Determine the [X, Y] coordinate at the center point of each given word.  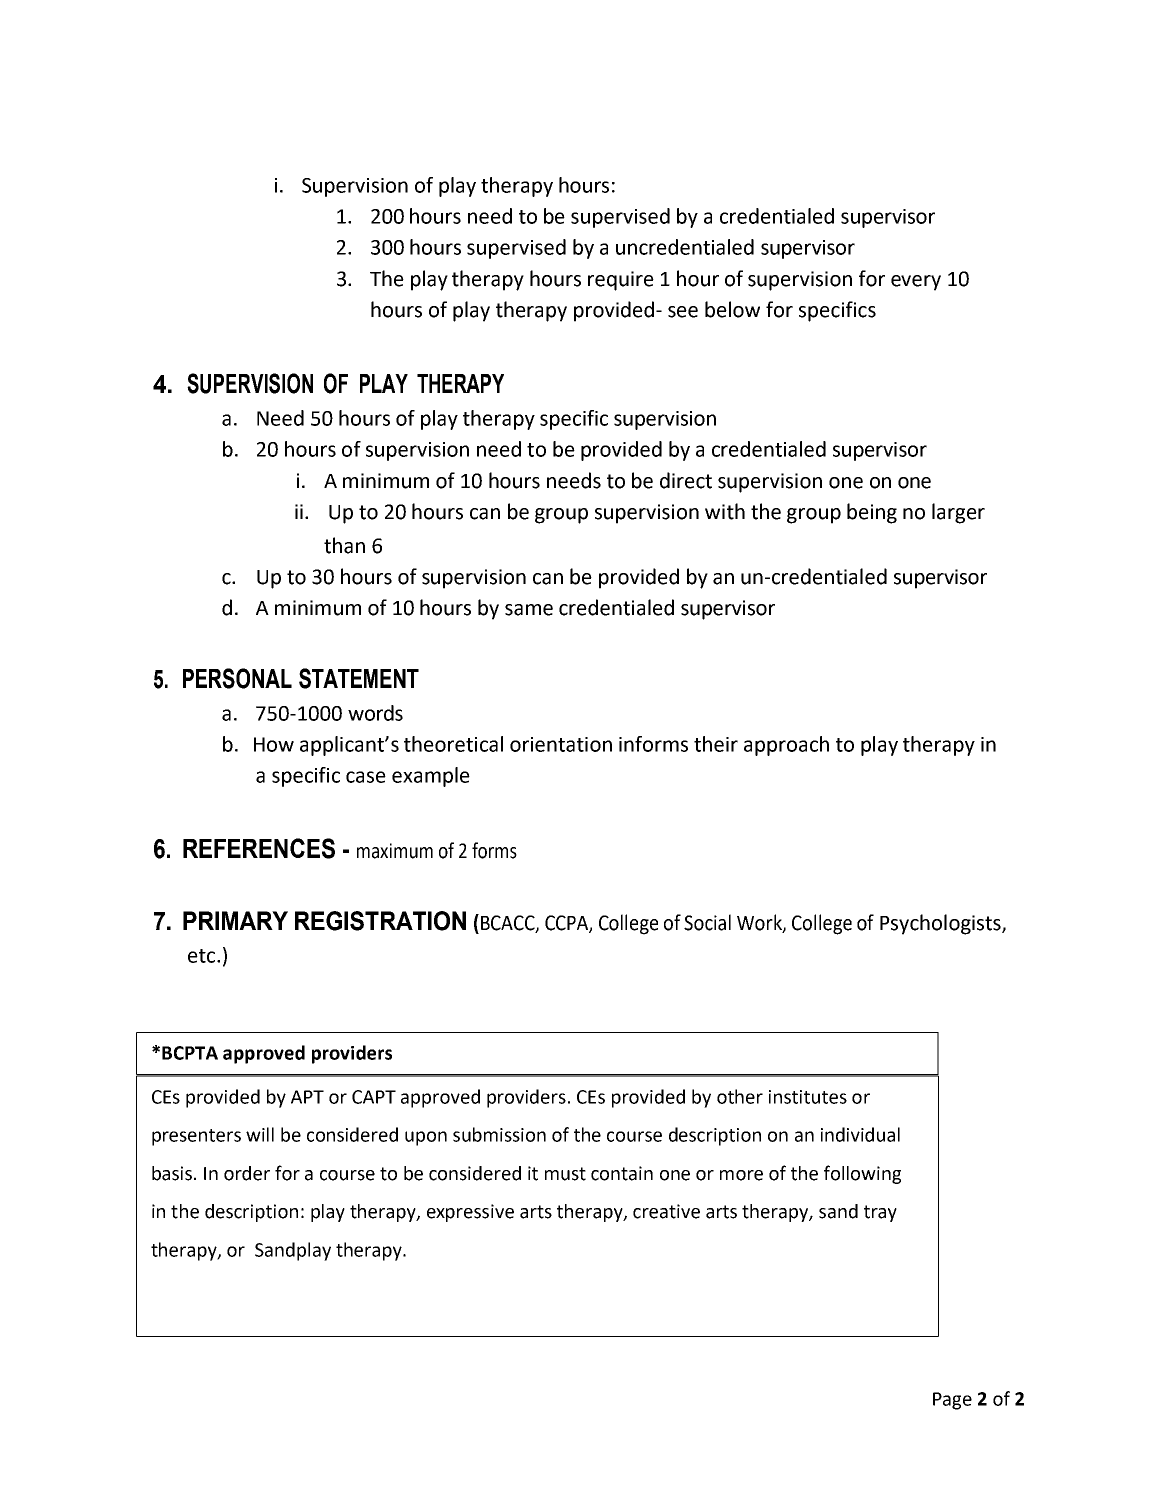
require [621, 281]
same [529, 610]
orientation [561, 744]
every [916, 283]
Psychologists [941, 924]
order [247, 1173]
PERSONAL [237, 678]
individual [860, 1134]
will [260, 1134]
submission [499, 1134]
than [344, 545]
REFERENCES [259, 848]
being [872, 513]
